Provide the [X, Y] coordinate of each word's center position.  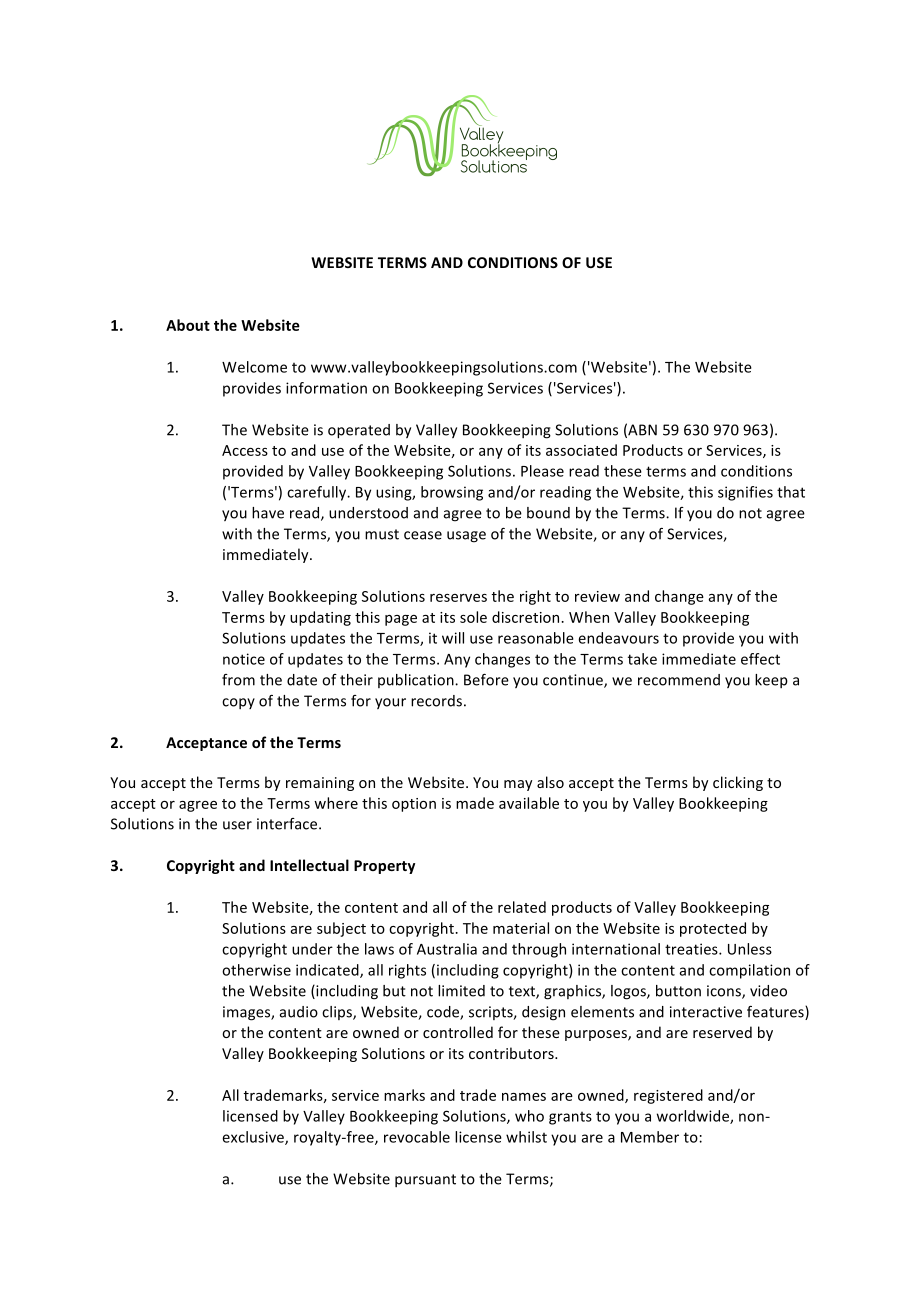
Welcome [254, 367]
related [522, 907]
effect [760, 659]
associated [581, 450]
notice [244, 659]
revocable [417, 1137]
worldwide [694, 1117]
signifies [745, 493]
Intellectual [309, 865]
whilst [526, 1137]
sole [473, 617]
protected [713, 929]
